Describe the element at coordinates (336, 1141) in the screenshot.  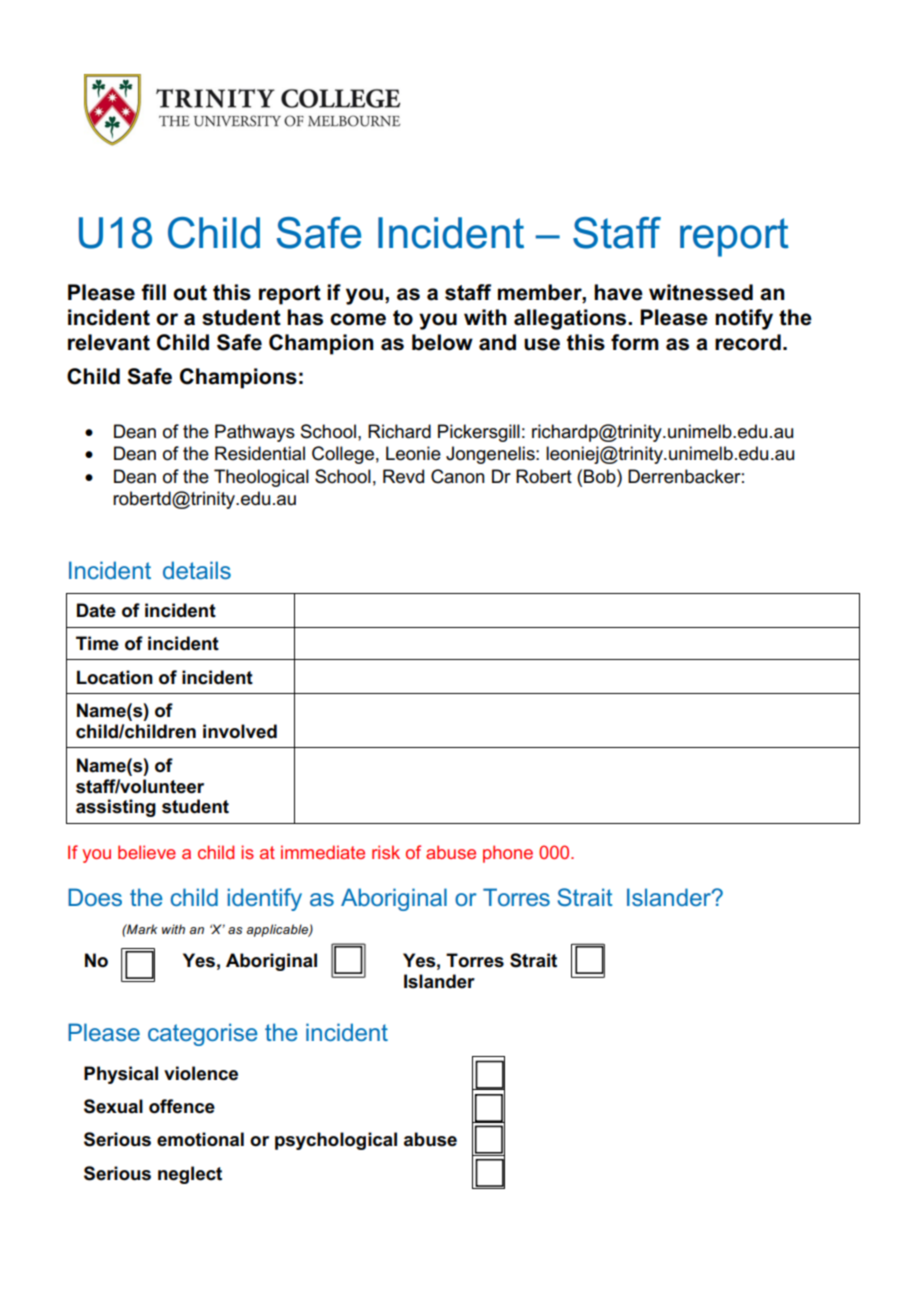
I see `psychological` at that location.
